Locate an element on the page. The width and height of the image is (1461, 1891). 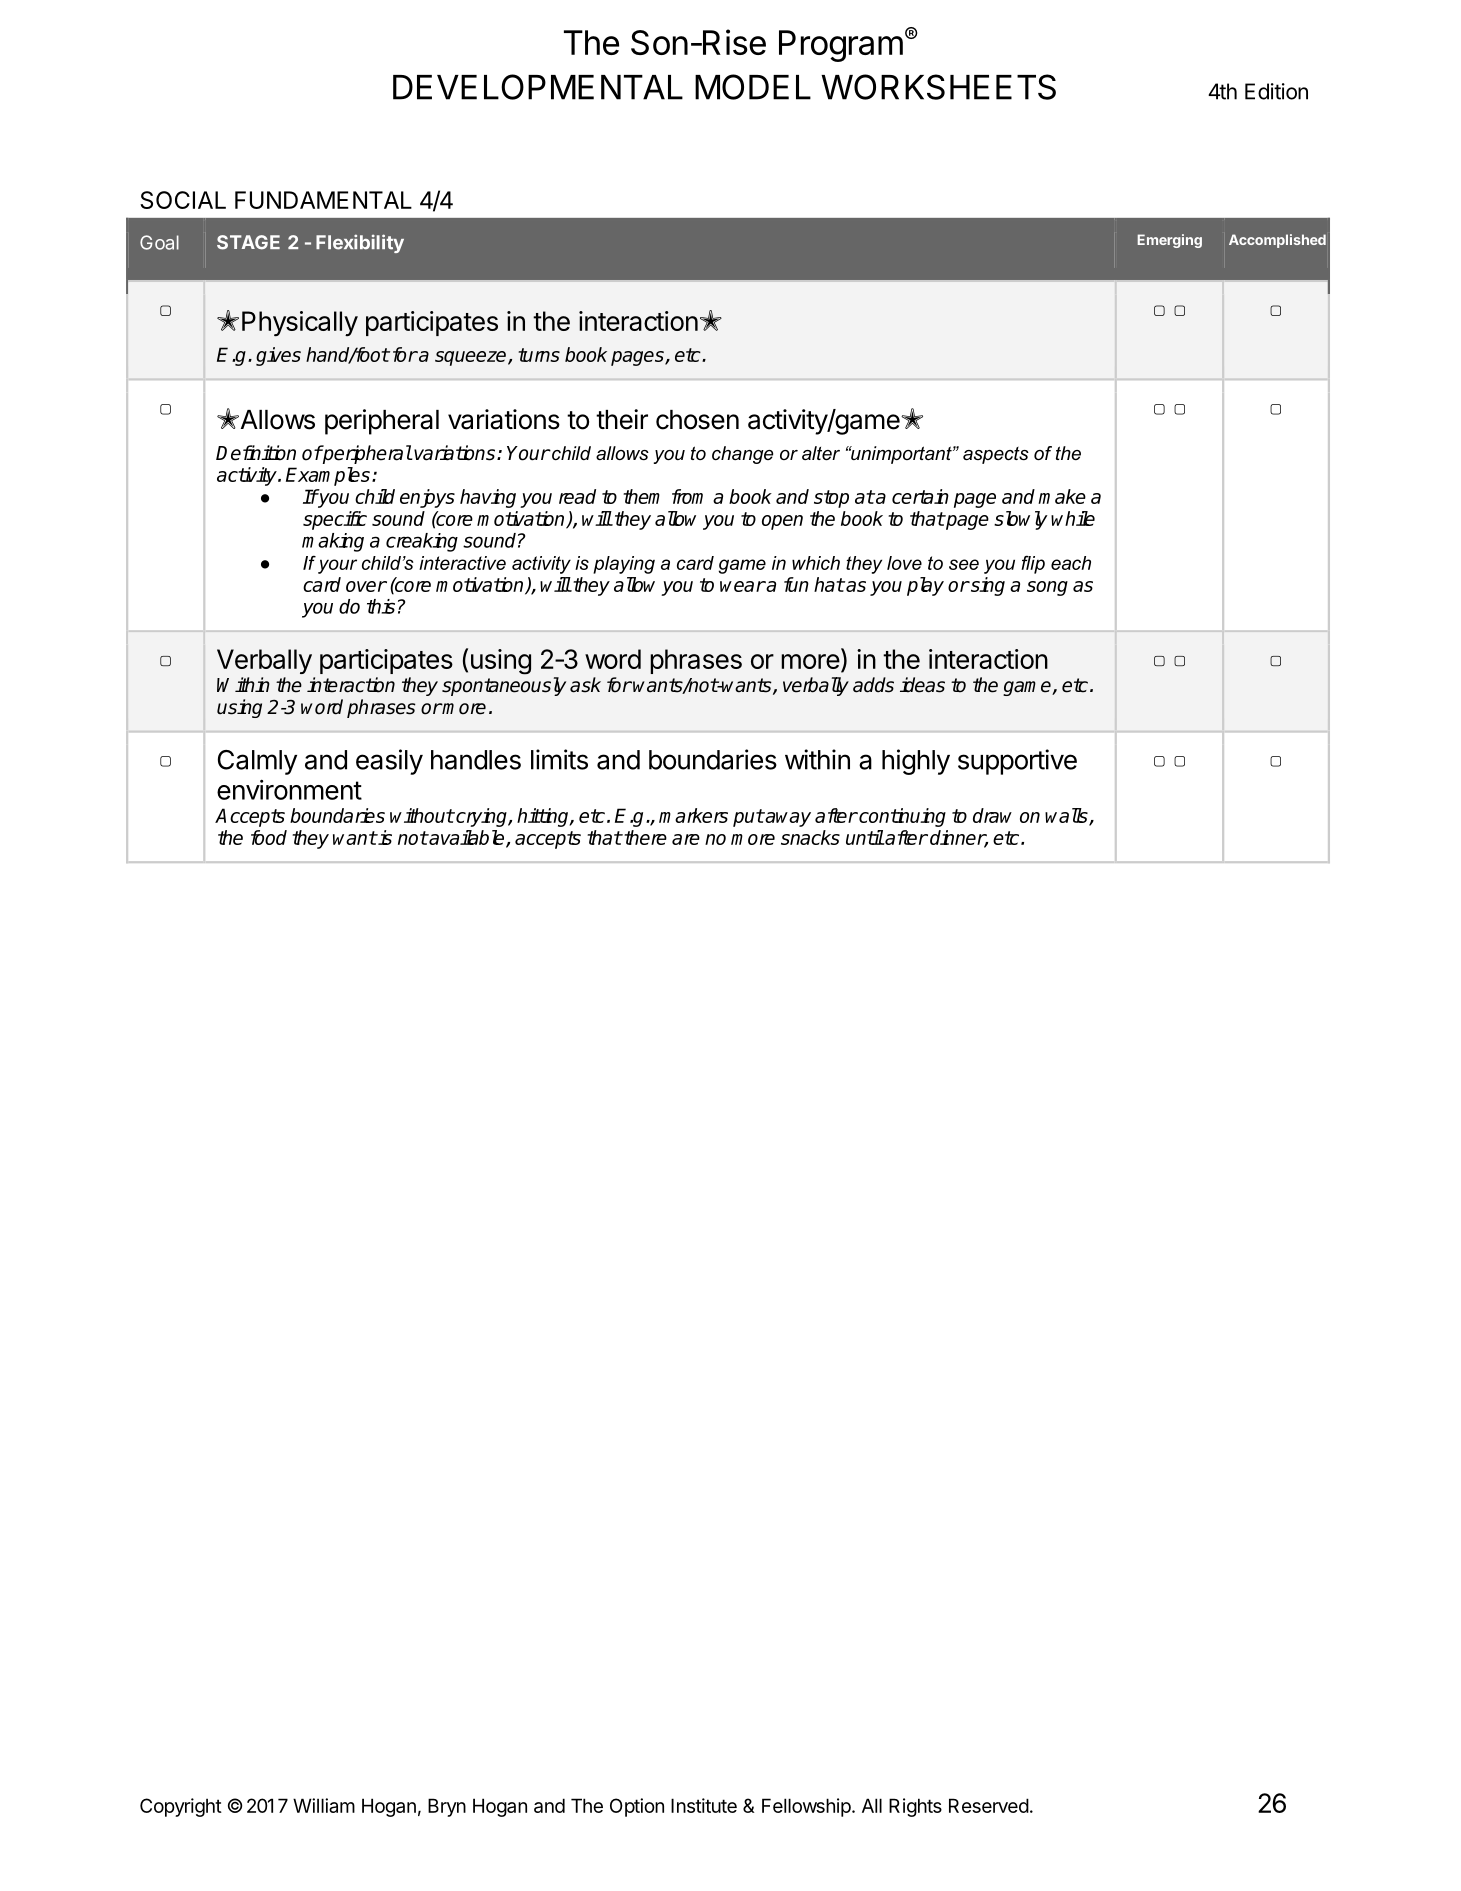
Calmly is located at coordinates (257, 762).
